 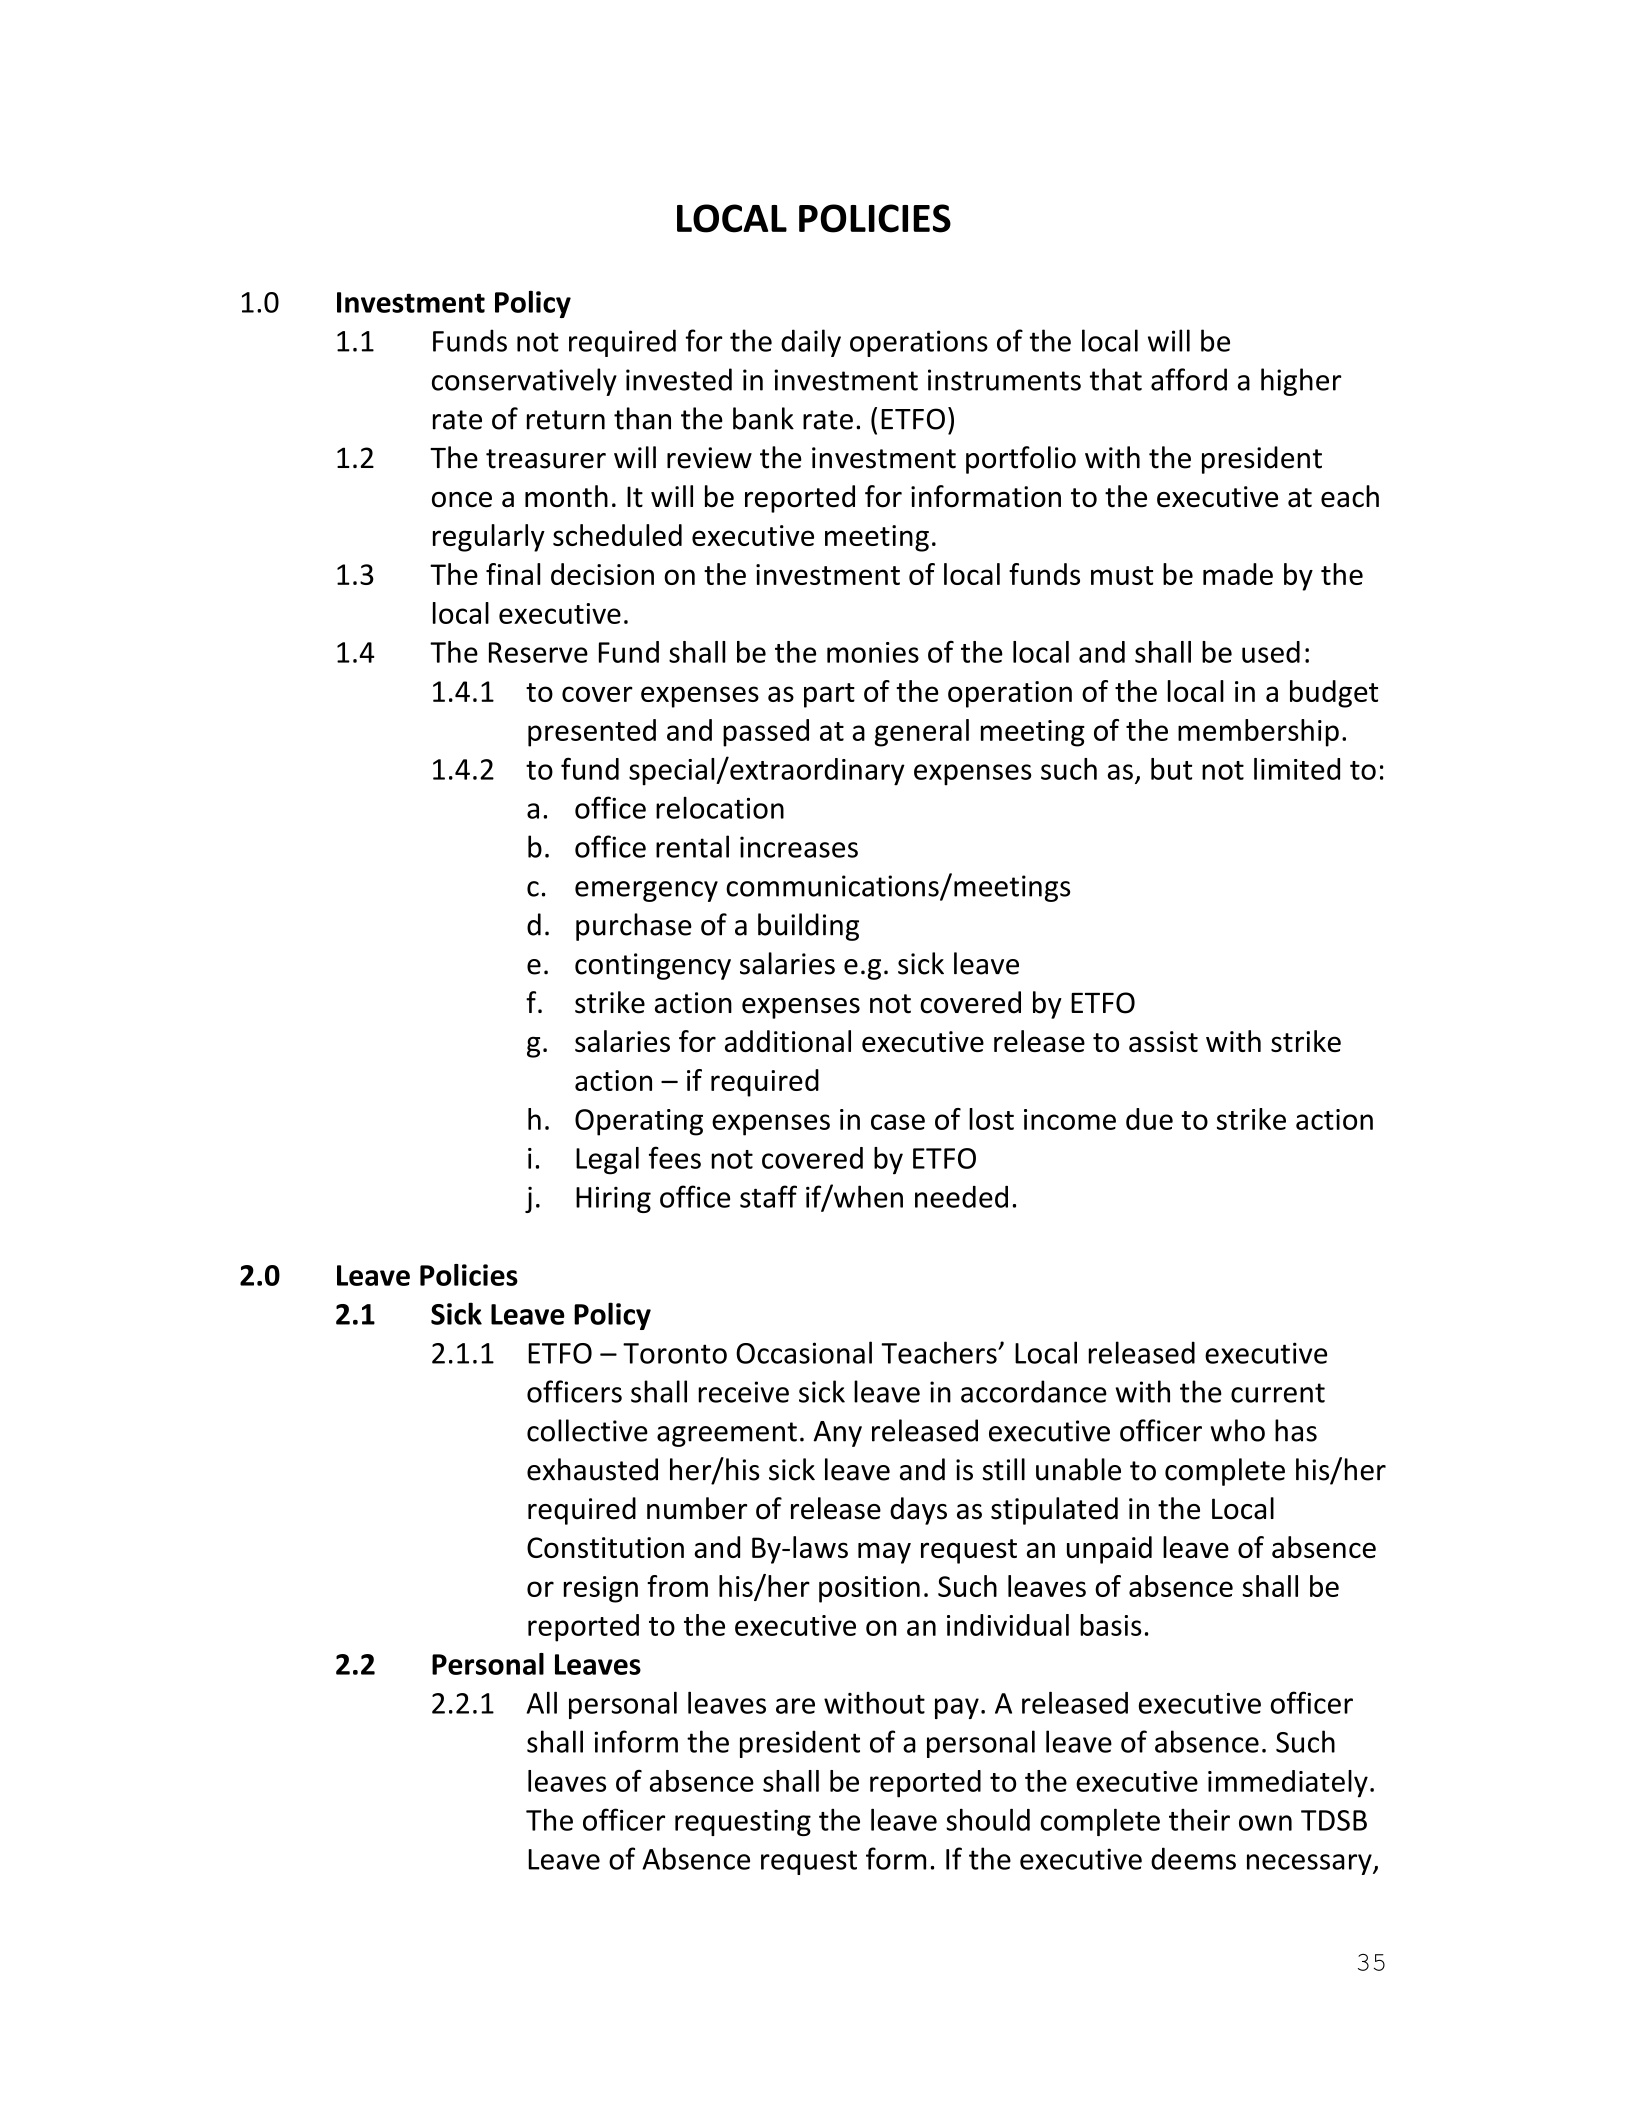 What do you see at coordinates (1189, 379) in the document?
I see `afford` at bounding box center [1189, 379].
